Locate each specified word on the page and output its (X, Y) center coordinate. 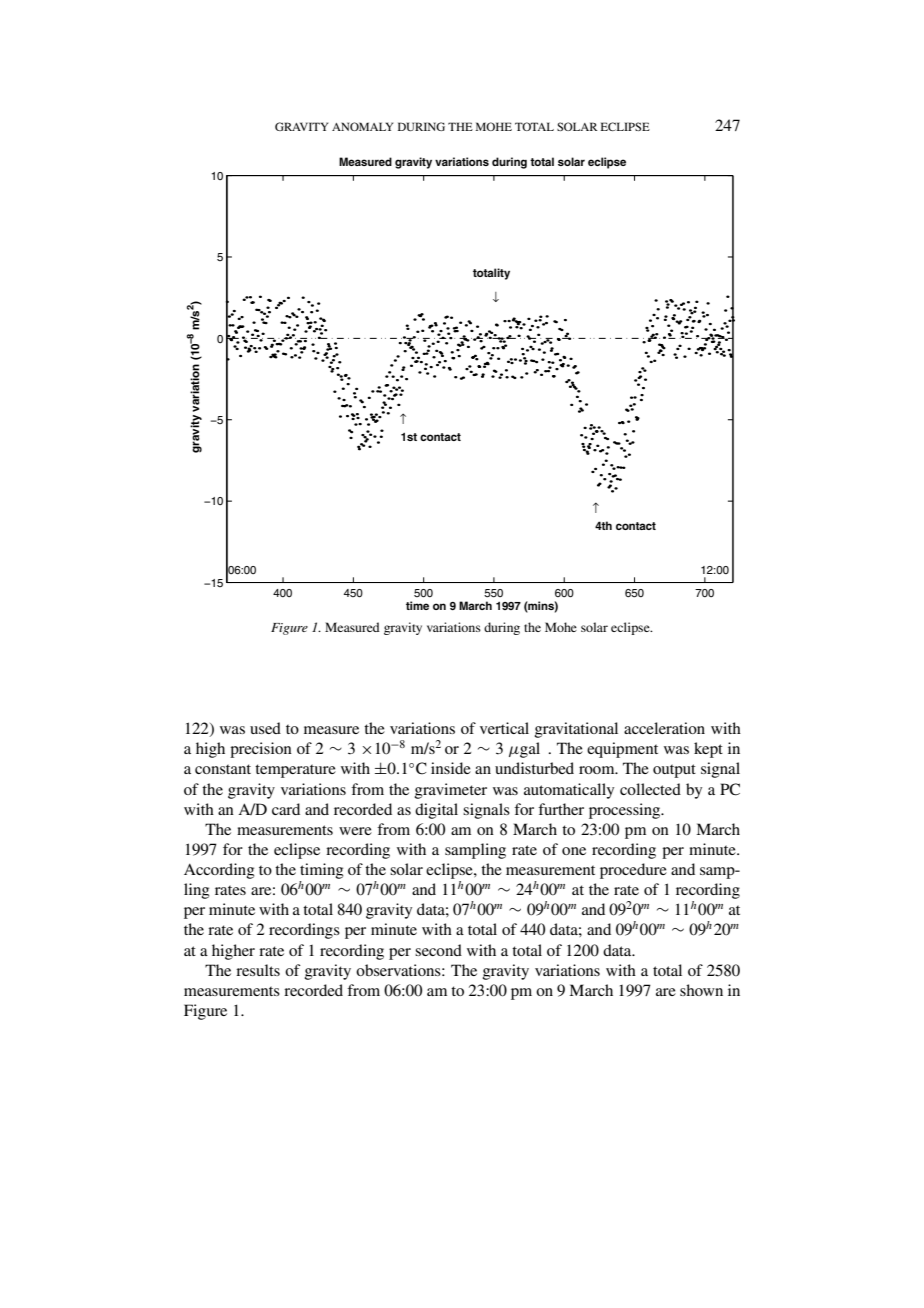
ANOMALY (362, 126)
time (417, 605)
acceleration (664, 728)
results (258, 970)
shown (701, 990)
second (438, 950)
